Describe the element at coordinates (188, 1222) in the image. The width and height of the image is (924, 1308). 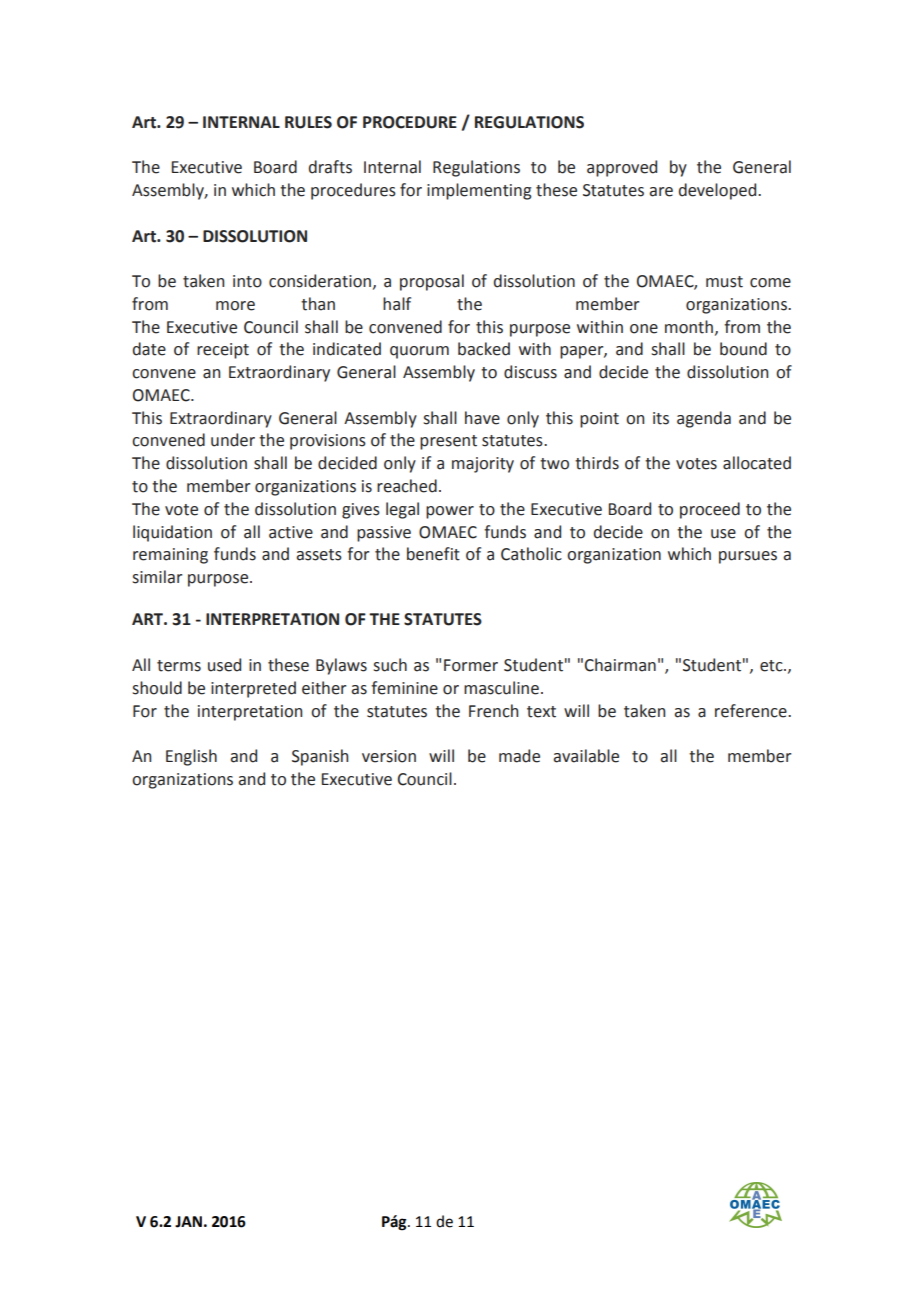
I see `JAN` at that location.
